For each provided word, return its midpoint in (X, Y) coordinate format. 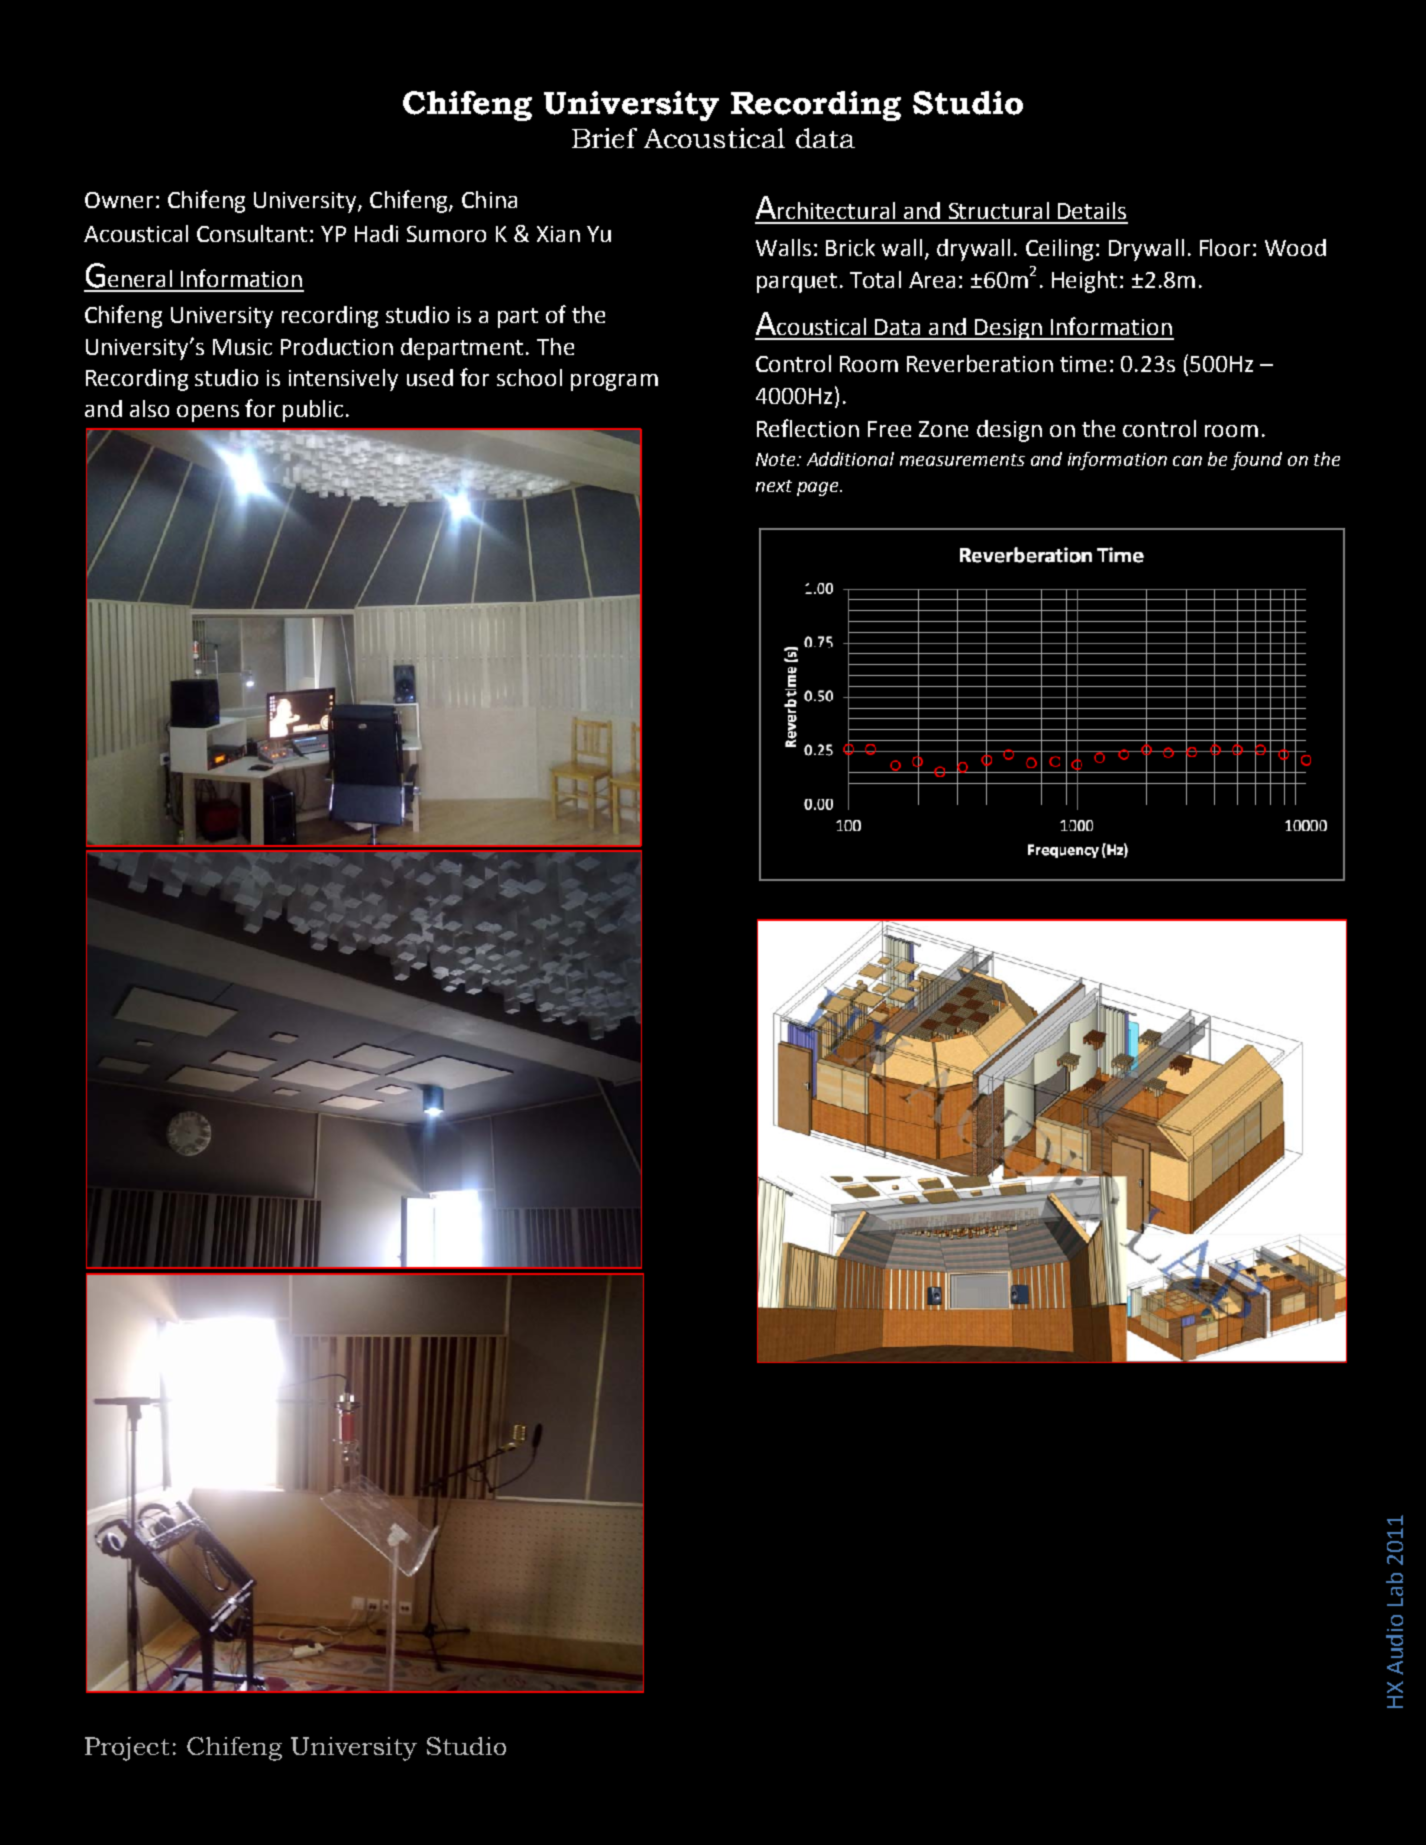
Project (127, 1749)
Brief (604, 138)
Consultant (252, 233)
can (1187, 461)
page (819, 489)
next (774, 486)
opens (208, 413)
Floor (1225, 247)
